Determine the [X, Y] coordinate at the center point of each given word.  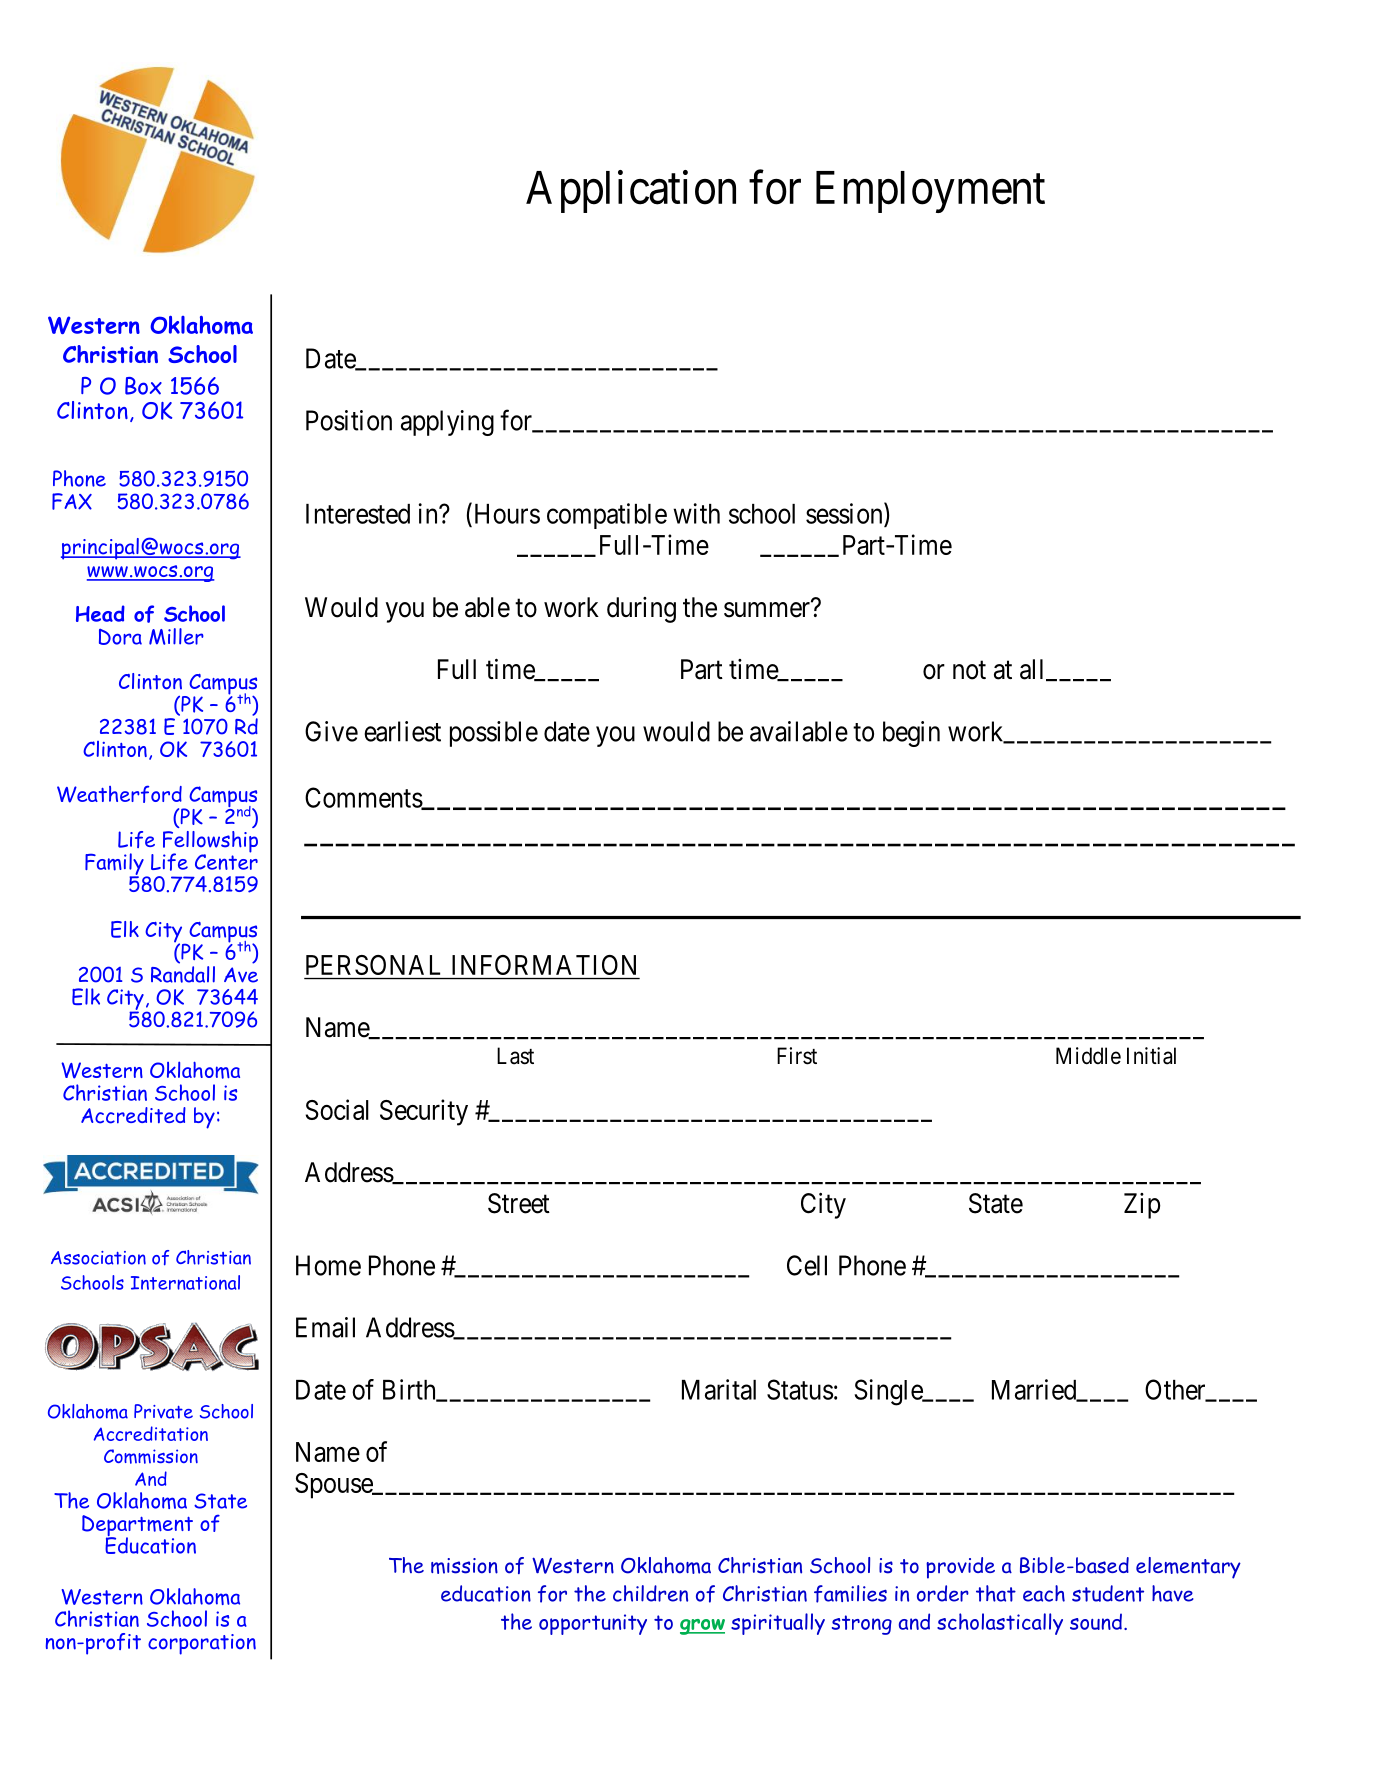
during [641, 610]
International [185, 1282]
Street [519, 1203]
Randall [183, 973]
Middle [1088, 1056]
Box [143, 386]
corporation [202, 1644]
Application [631, 192]
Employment [930, 192]
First [797, 1056]
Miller [176, 636]
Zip [1142, 1206]
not [969, 670]
